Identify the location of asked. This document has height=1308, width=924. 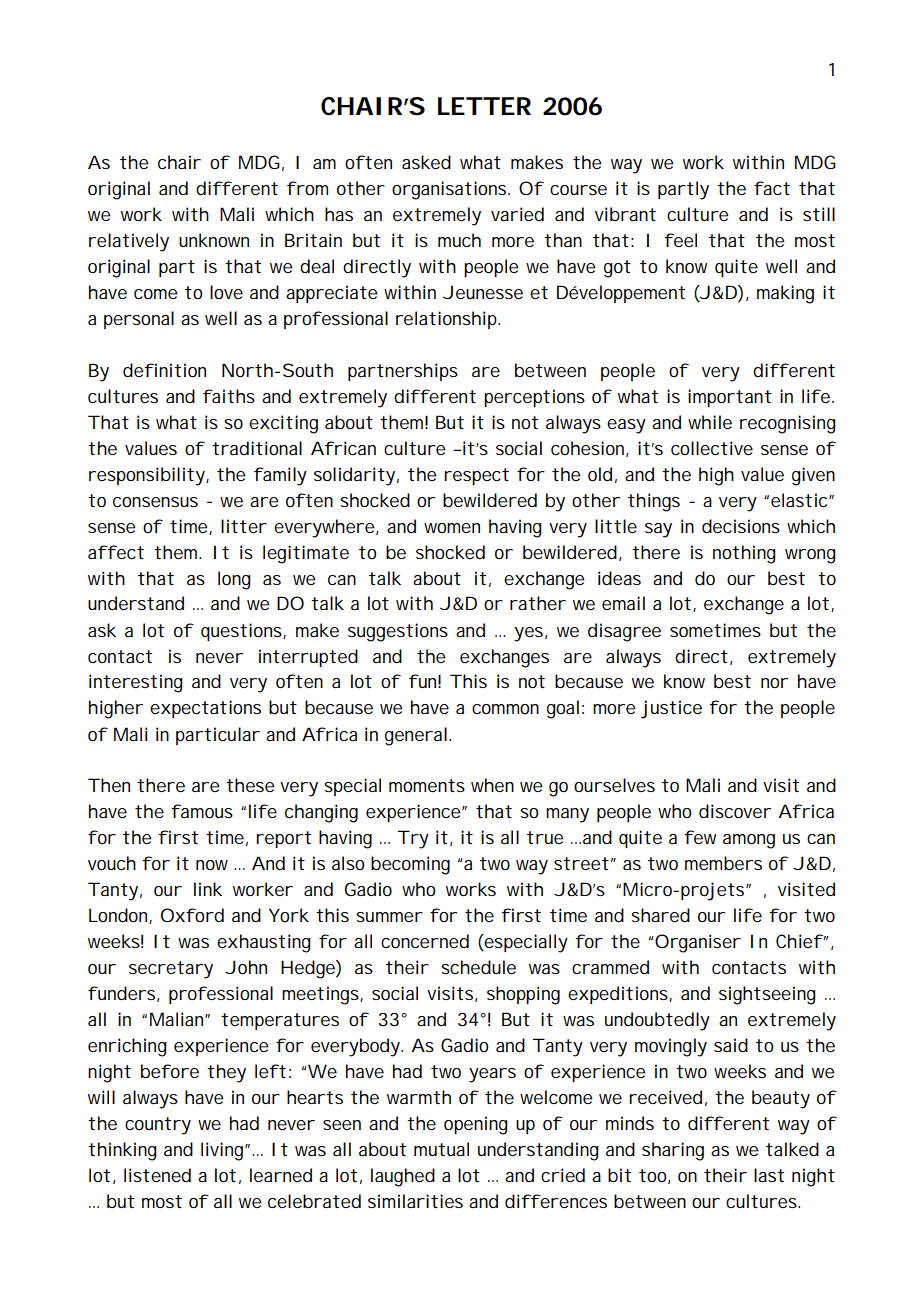
(426, 162).
